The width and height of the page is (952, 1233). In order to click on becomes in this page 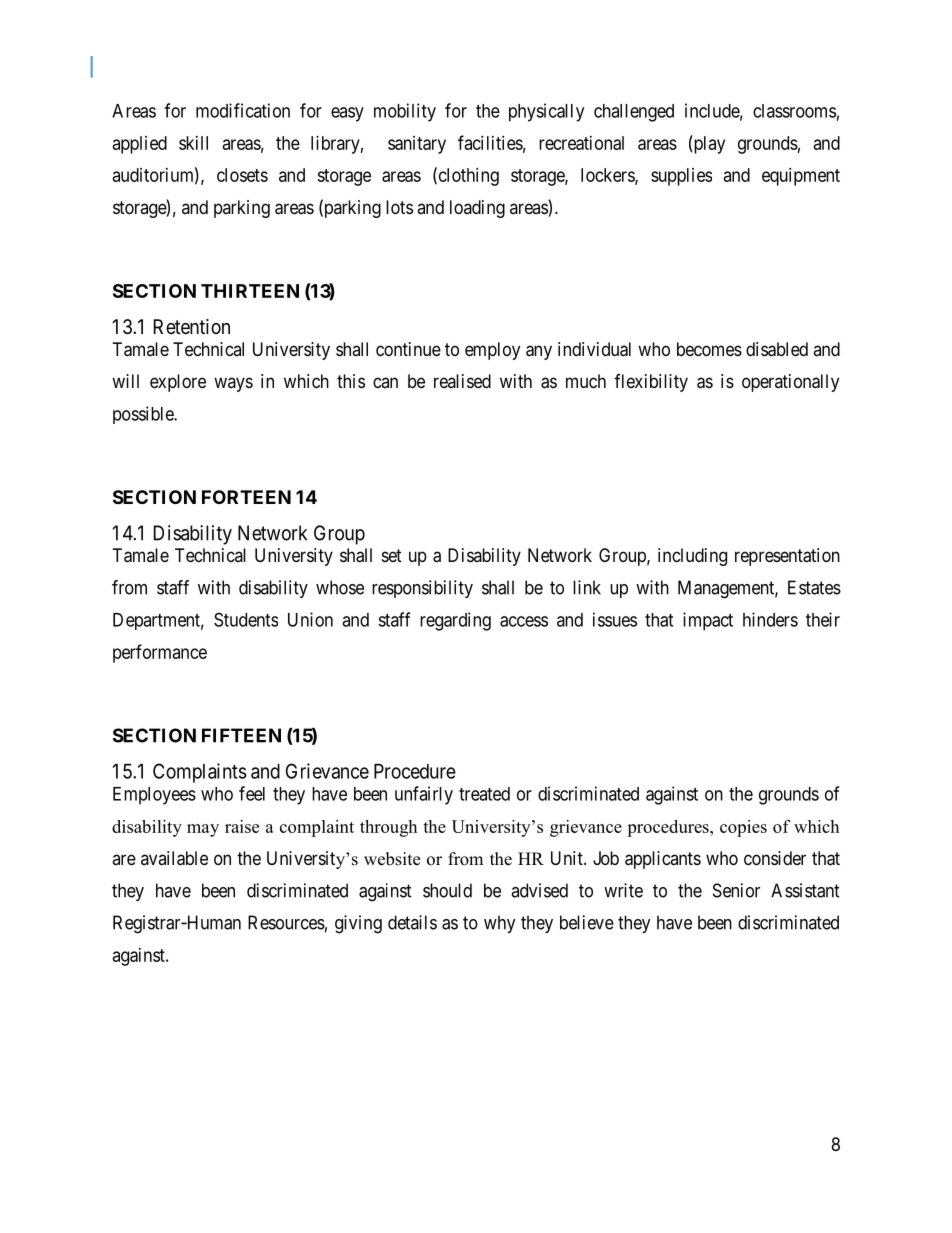, I will do `click(709, 349)`.
